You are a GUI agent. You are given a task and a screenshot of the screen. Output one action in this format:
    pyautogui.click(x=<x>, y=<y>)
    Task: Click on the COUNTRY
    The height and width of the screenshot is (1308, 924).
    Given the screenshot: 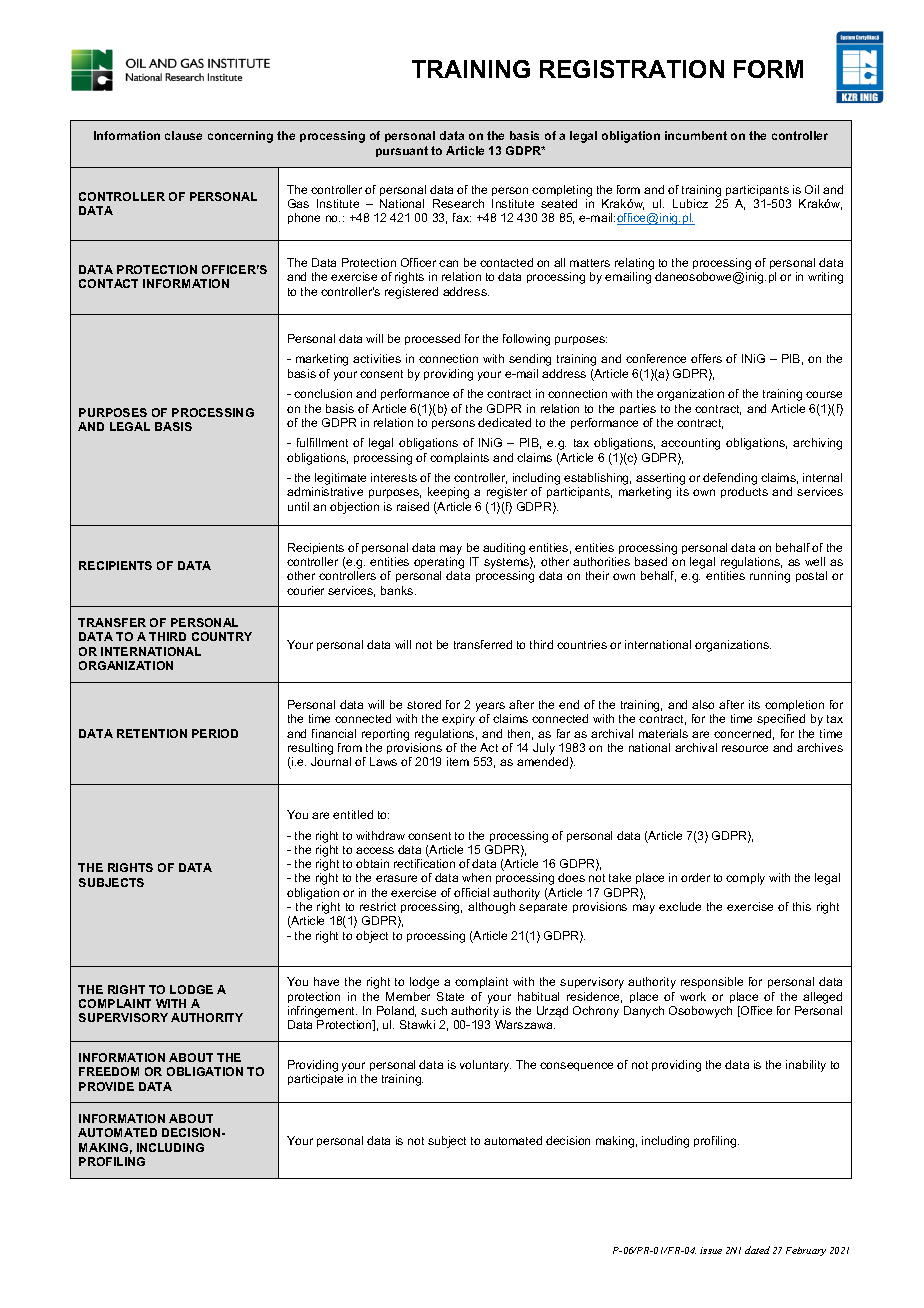 What is the action you would take?
    pyautogui.click(x=222, y=636)
